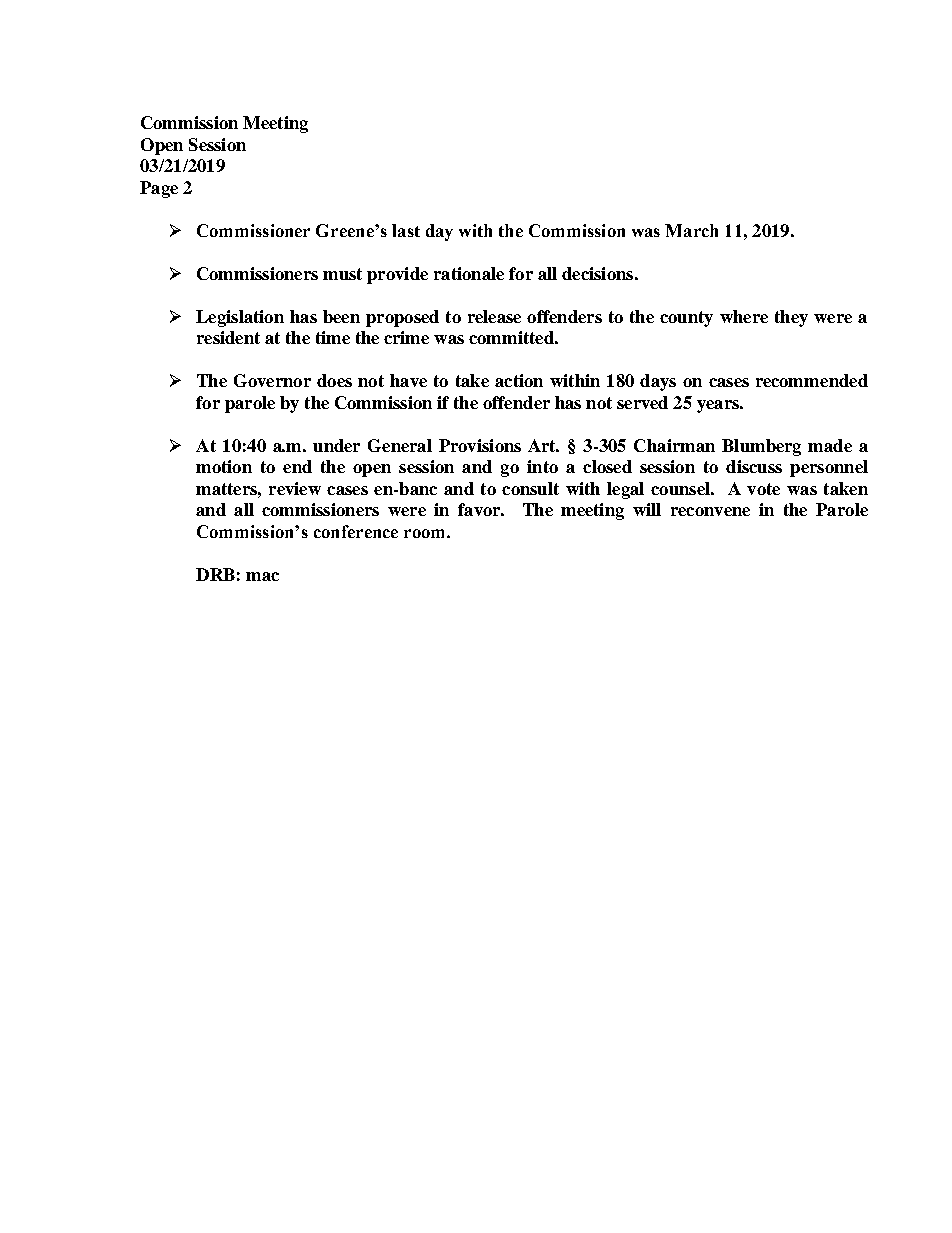 The width and height of the screenshot is (952, 1233). I want to click on Governor, so click(272, 380).
